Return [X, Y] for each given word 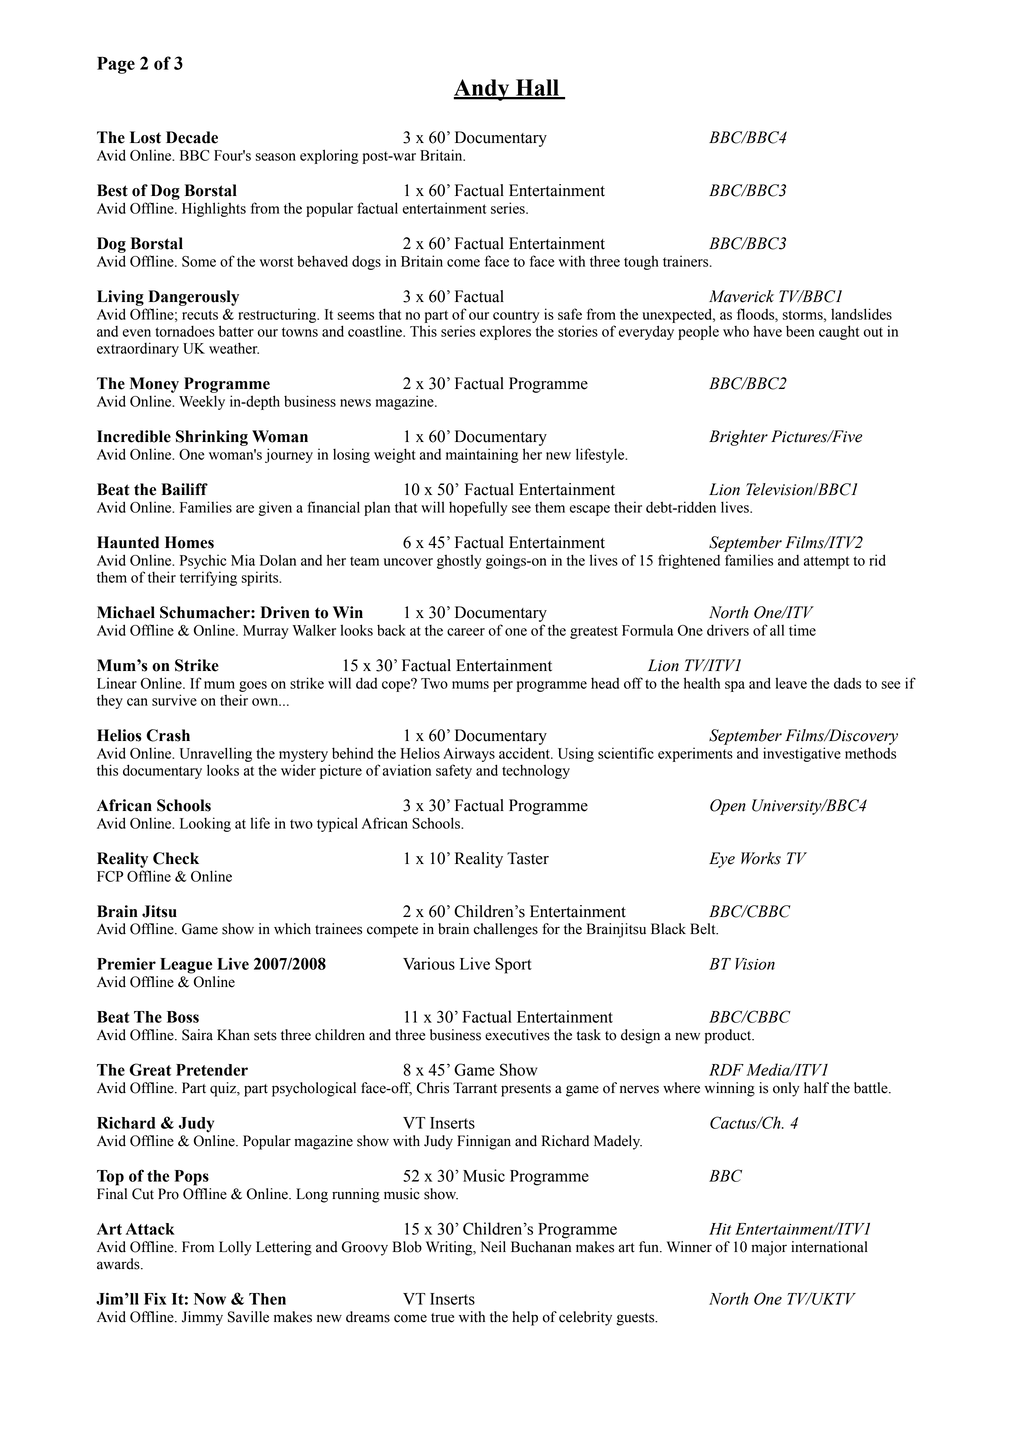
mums [470, 685]
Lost [145, 137]
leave [791, 683]
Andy [482, 90]
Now [210, 1299]
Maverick [741, 296]
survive [174, 700]
